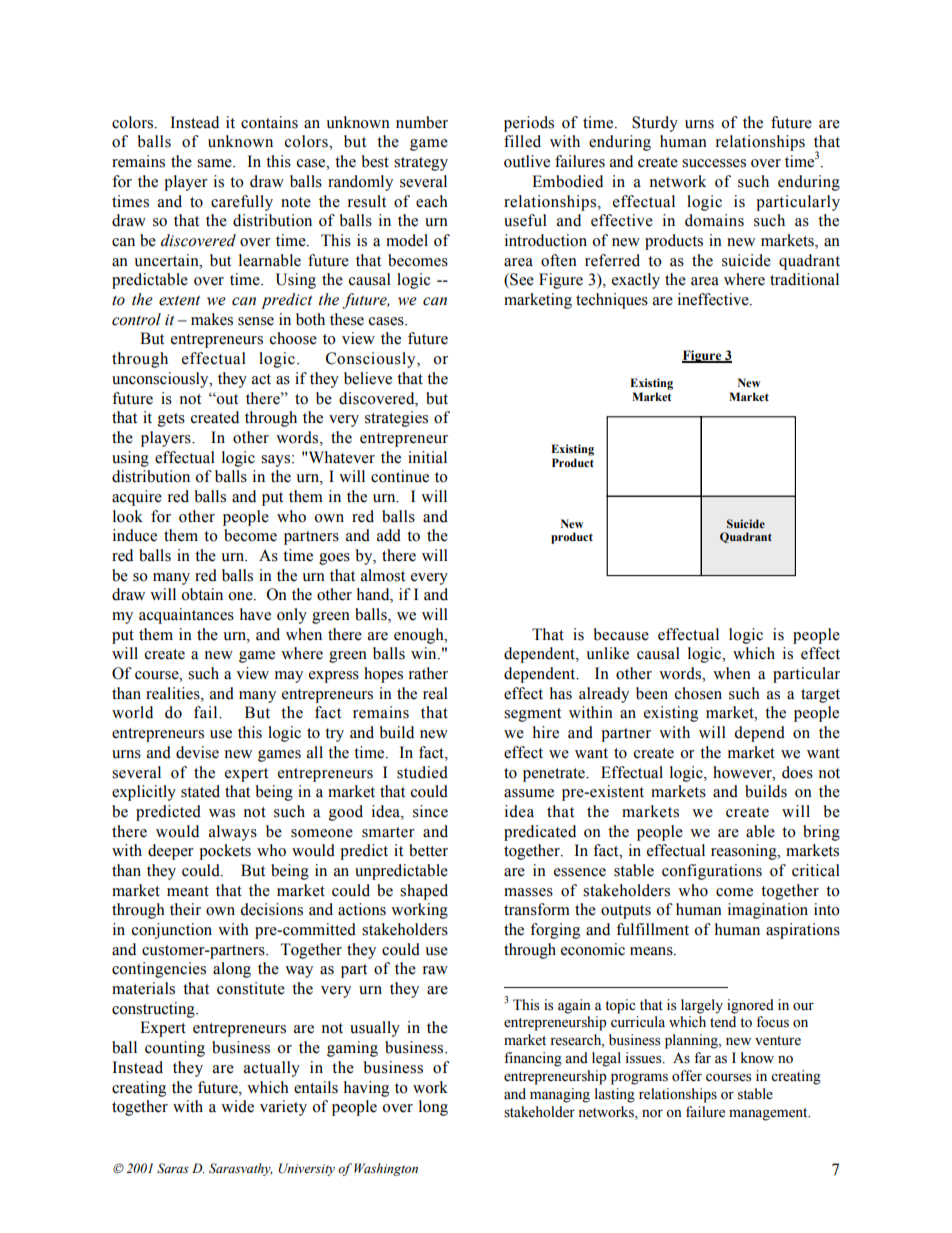  Describe the element at coordinates (560, 1095) in the page. I see `managing` at that location.
